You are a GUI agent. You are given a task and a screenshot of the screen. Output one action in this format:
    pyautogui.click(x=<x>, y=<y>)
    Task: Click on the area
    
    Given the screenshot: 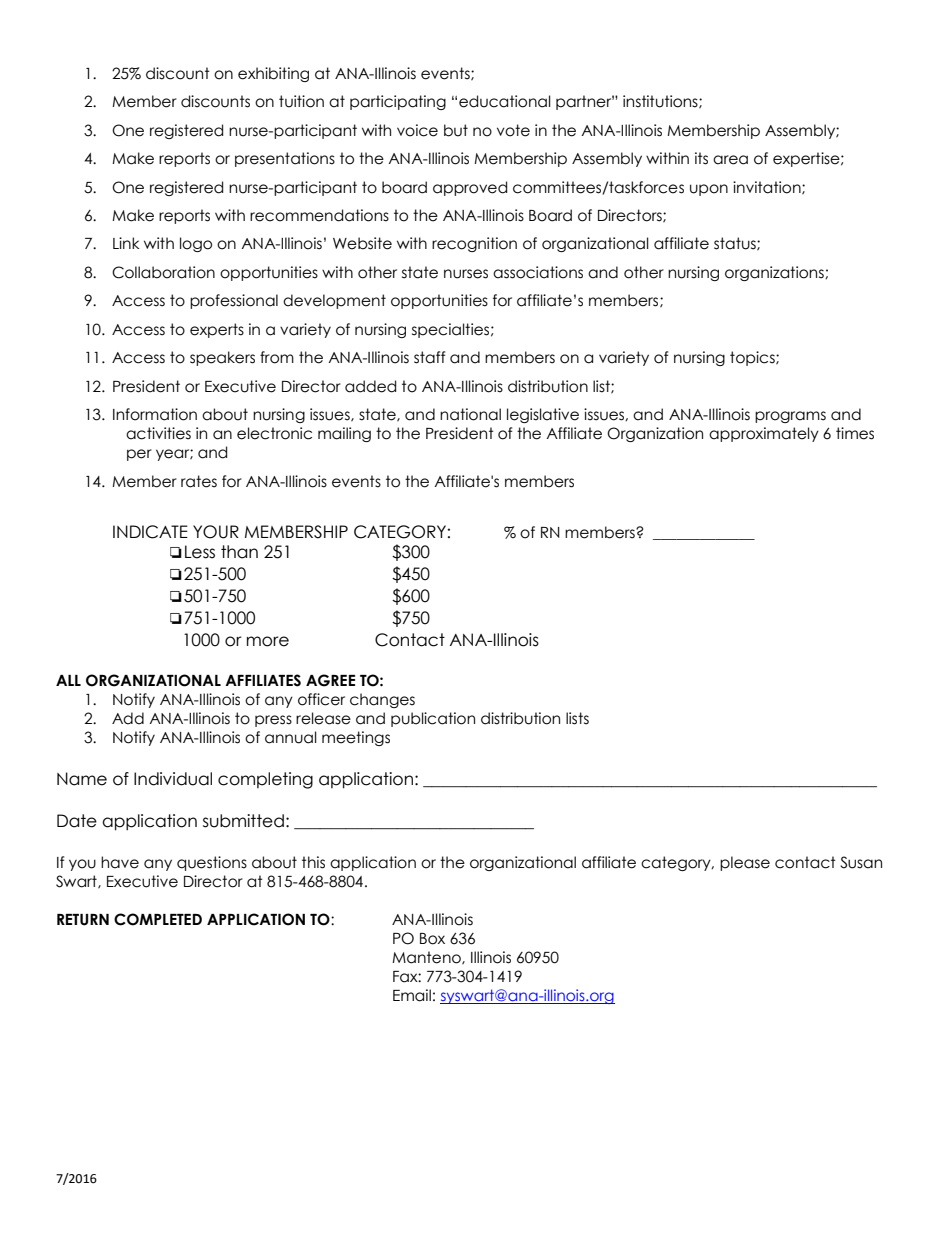 What is the action you would take?
    pyautogui.click(x=730, y=160)
